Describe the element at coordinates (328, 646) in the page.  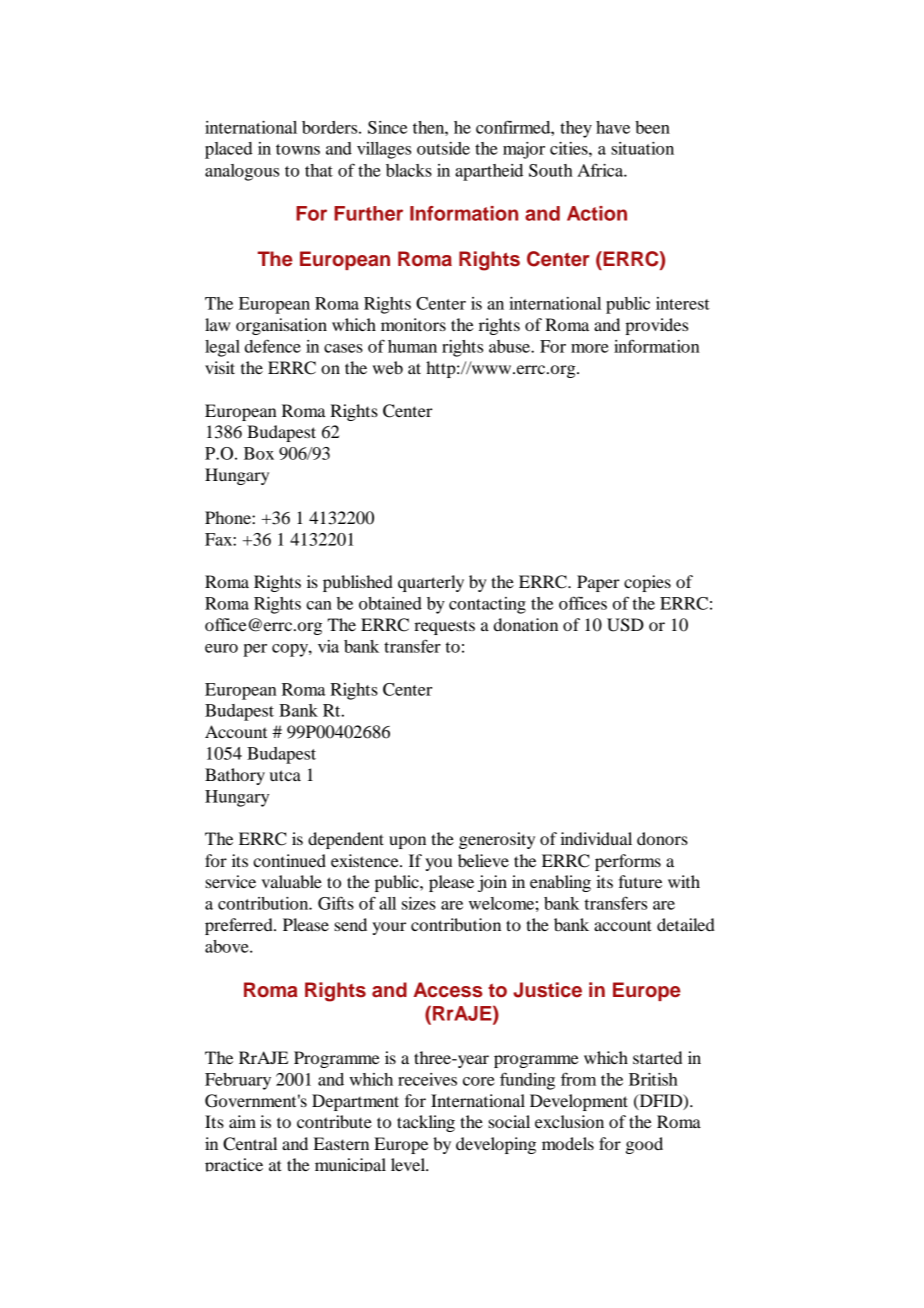
I see `via` at that location.
